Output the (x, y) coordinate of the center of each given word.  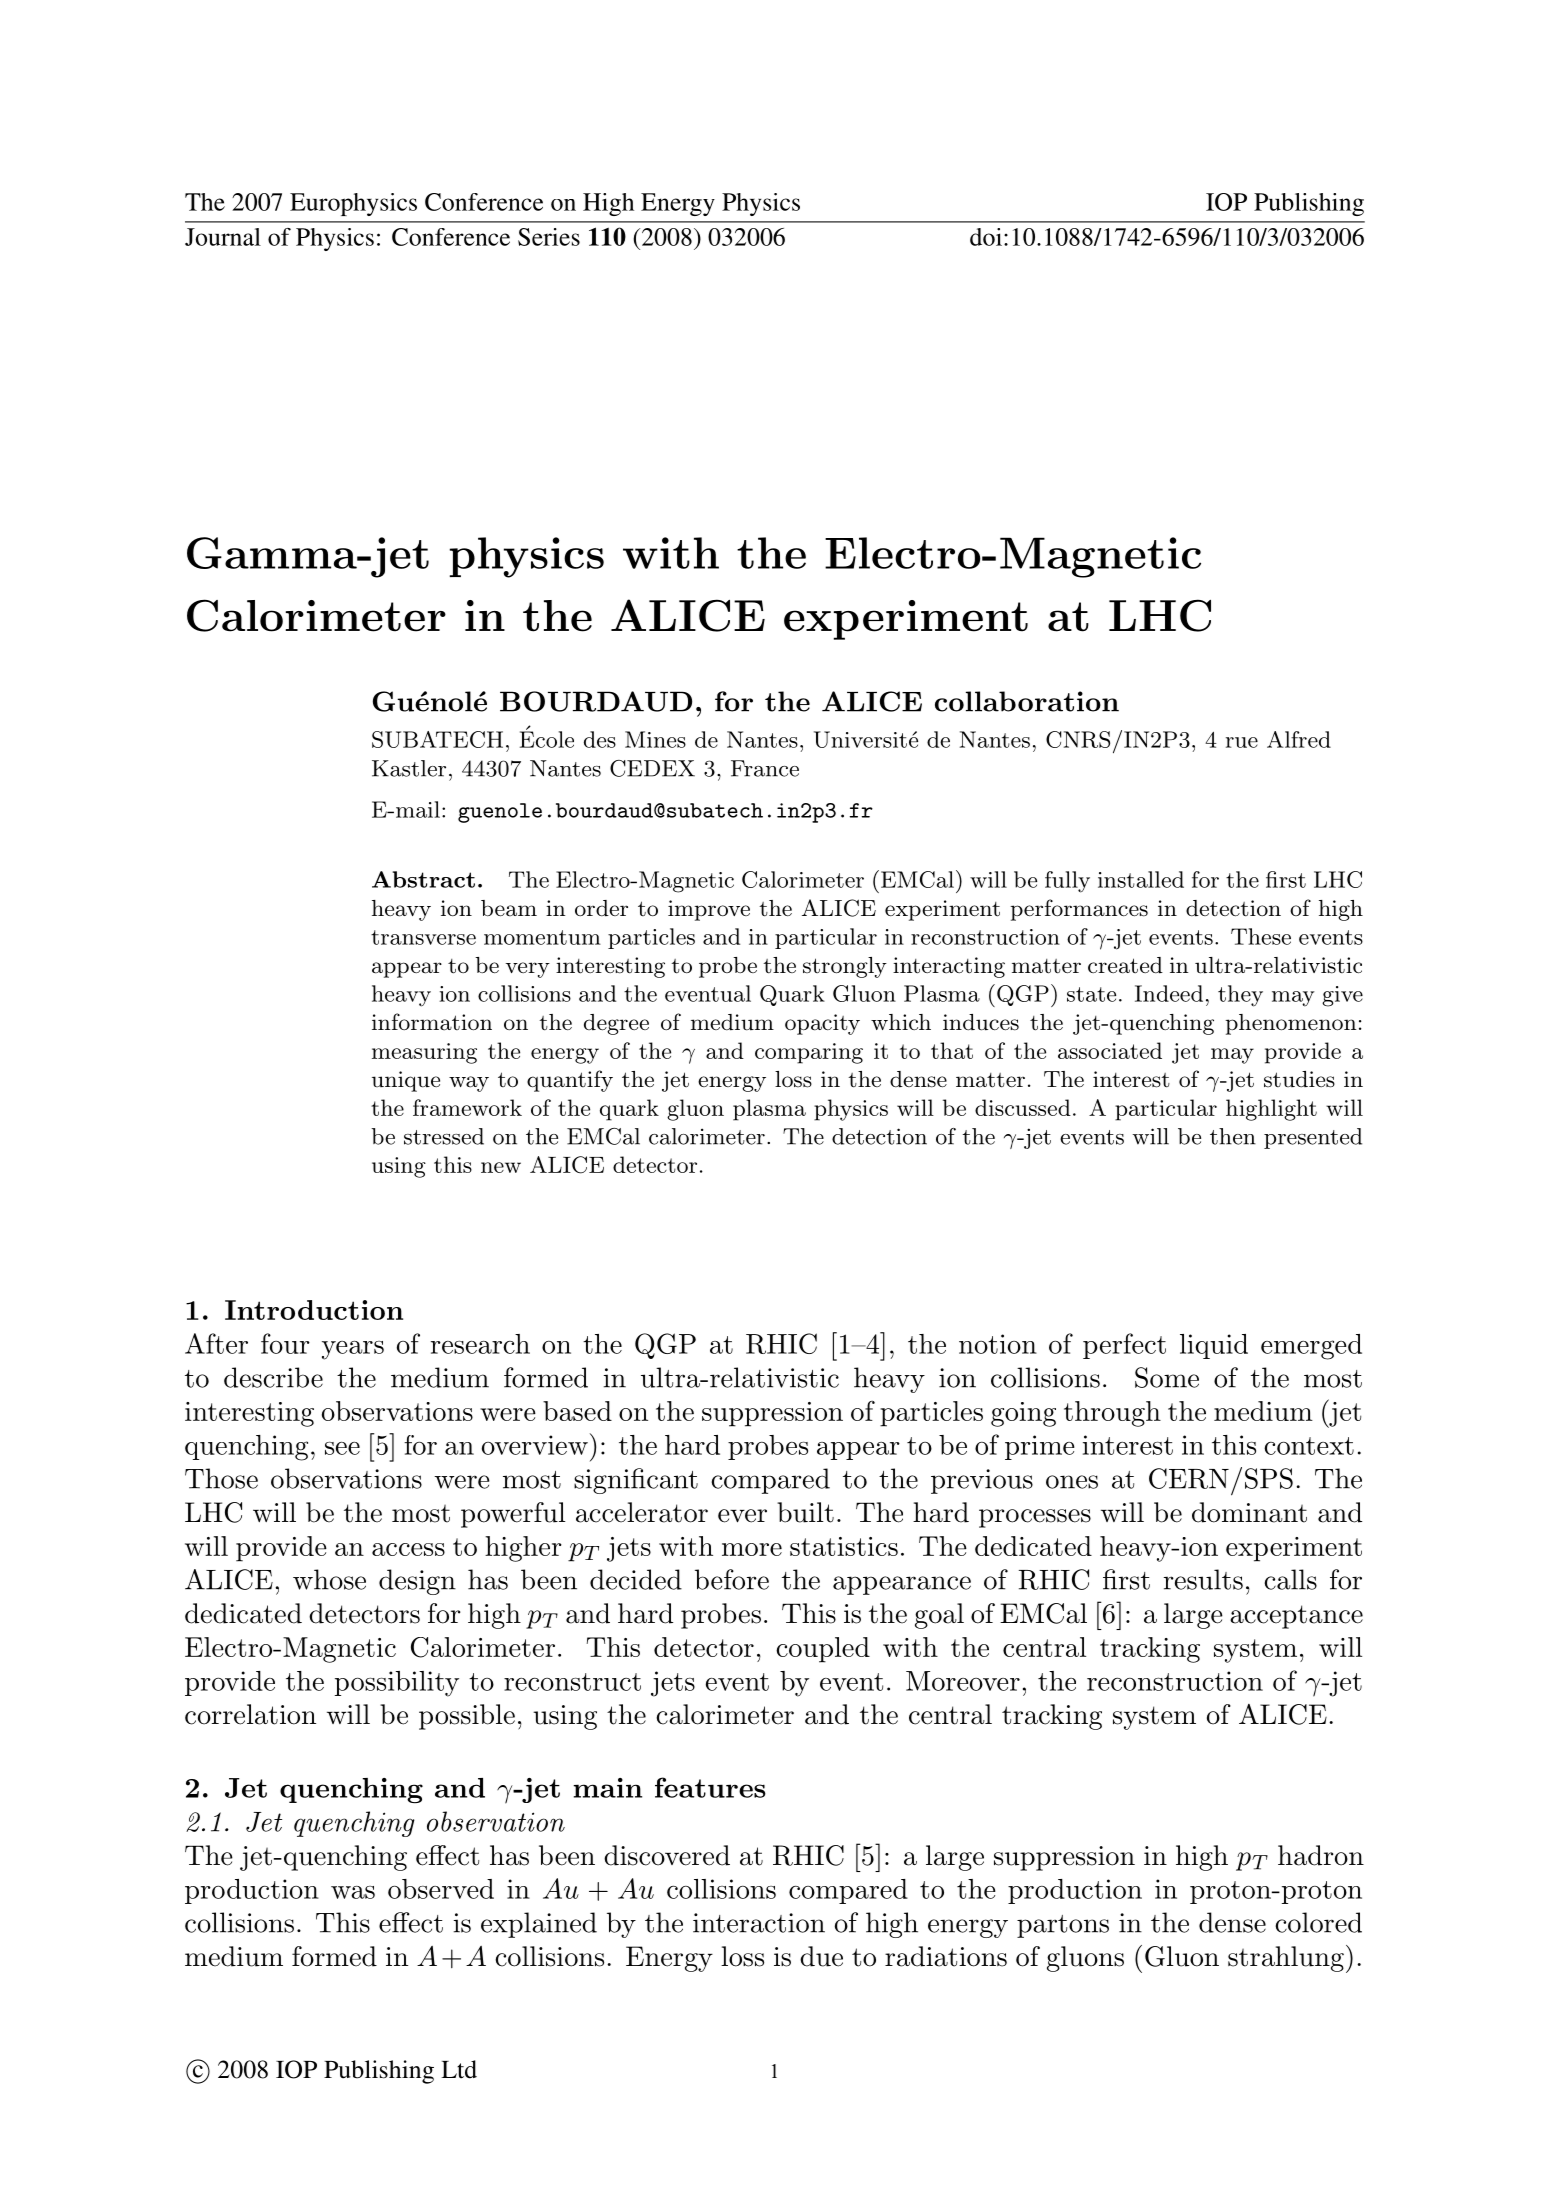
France (765, 768)
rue (1242, 742)
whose (329, 1579)
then (1233, 1136)
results (1203, 1579)
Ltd (459, 2069)
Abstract (423, 879)
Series (549, 237)
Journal (223, 237)
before (732, 1579)
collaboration (1027, 701)
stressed (444, 1136)
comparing (809, 1053)
